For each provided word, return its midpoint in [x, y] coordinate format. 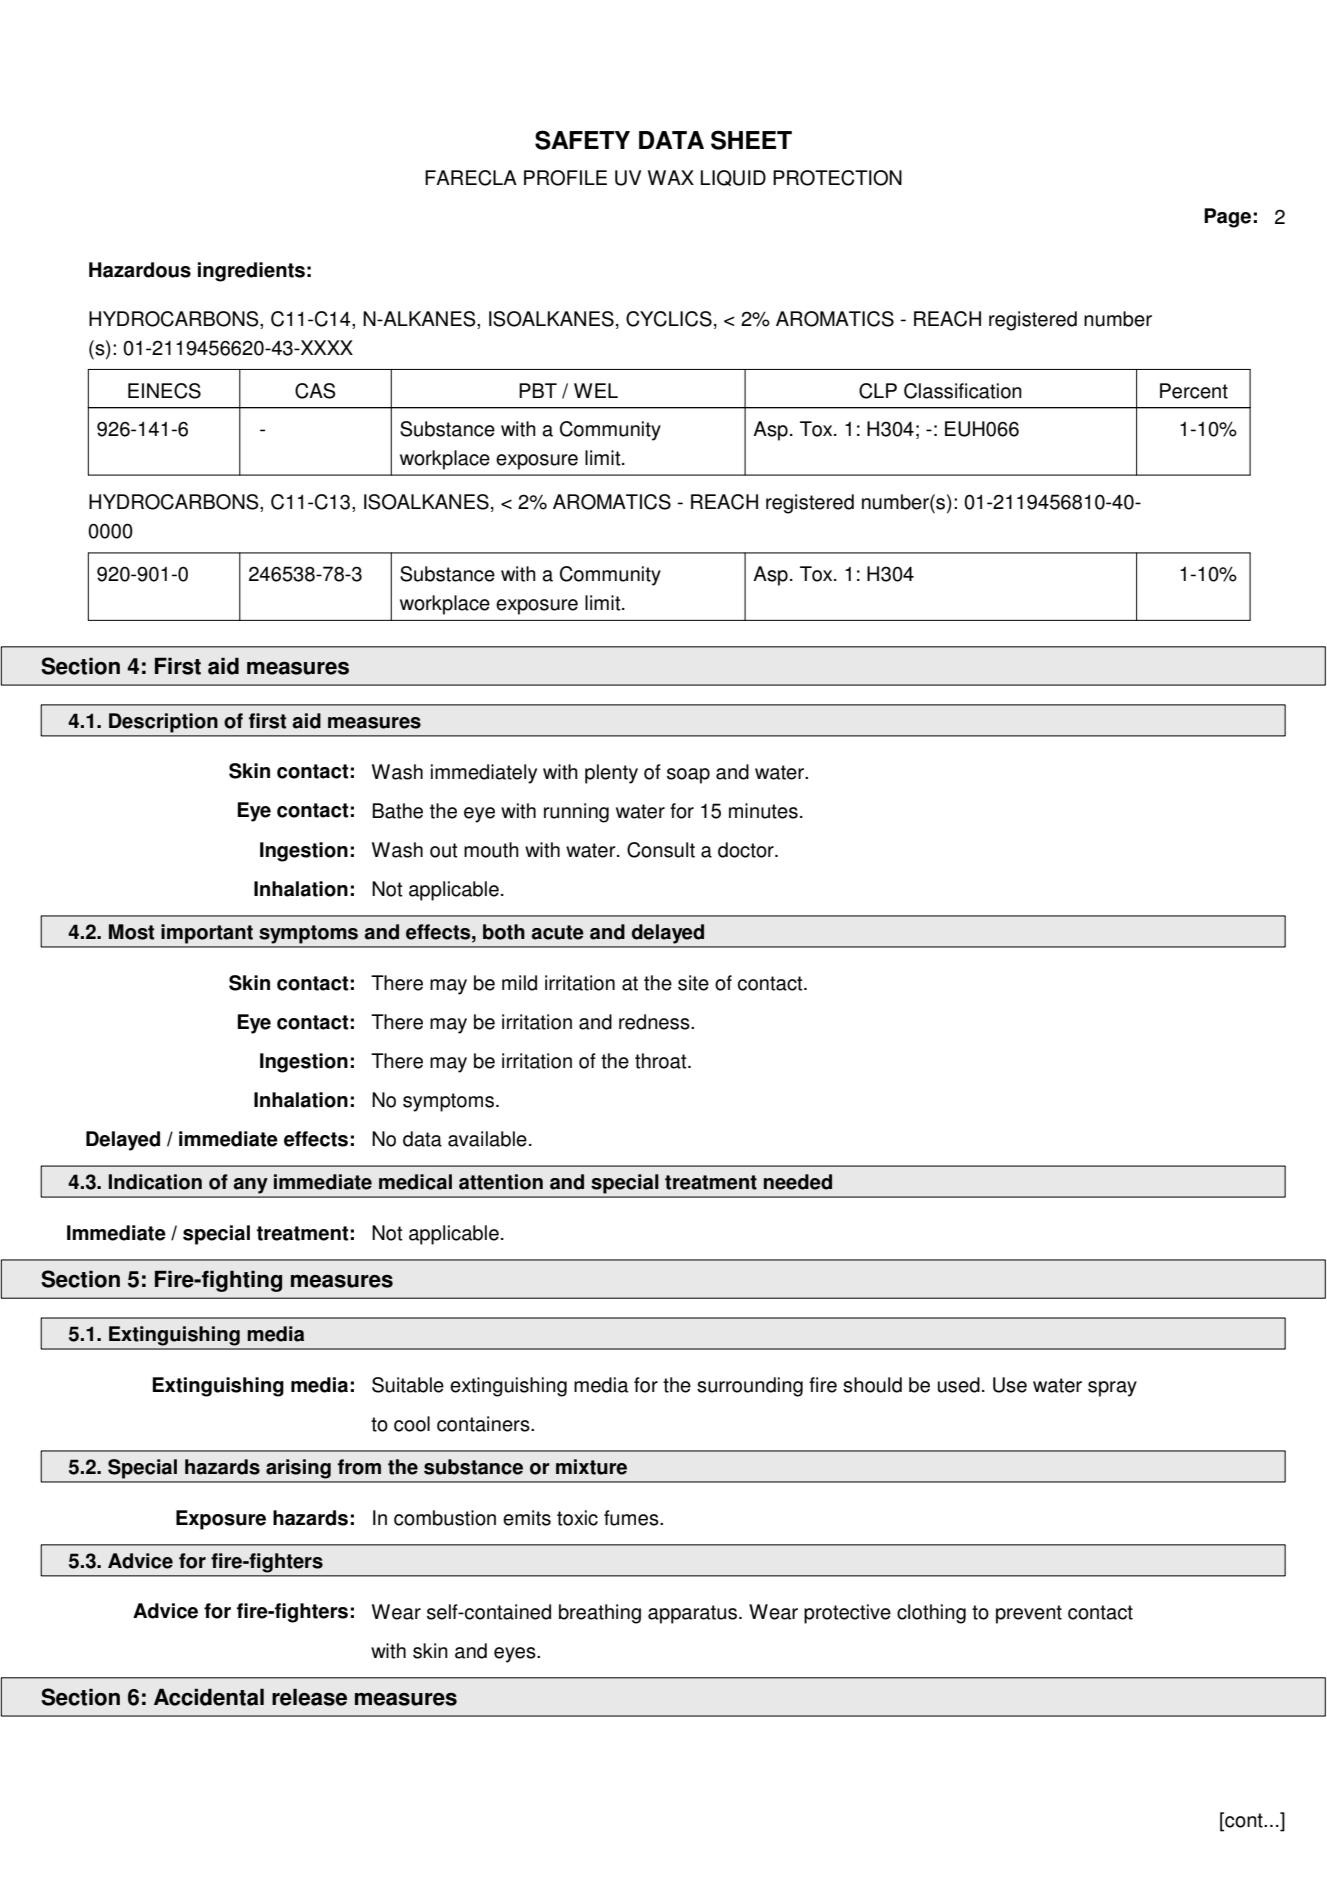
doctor [747, 850]
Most [131, 932]
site [693, 983]
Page [1227, 218]
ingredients [251, 272]
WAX [671, 177]
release [309, 1697]
